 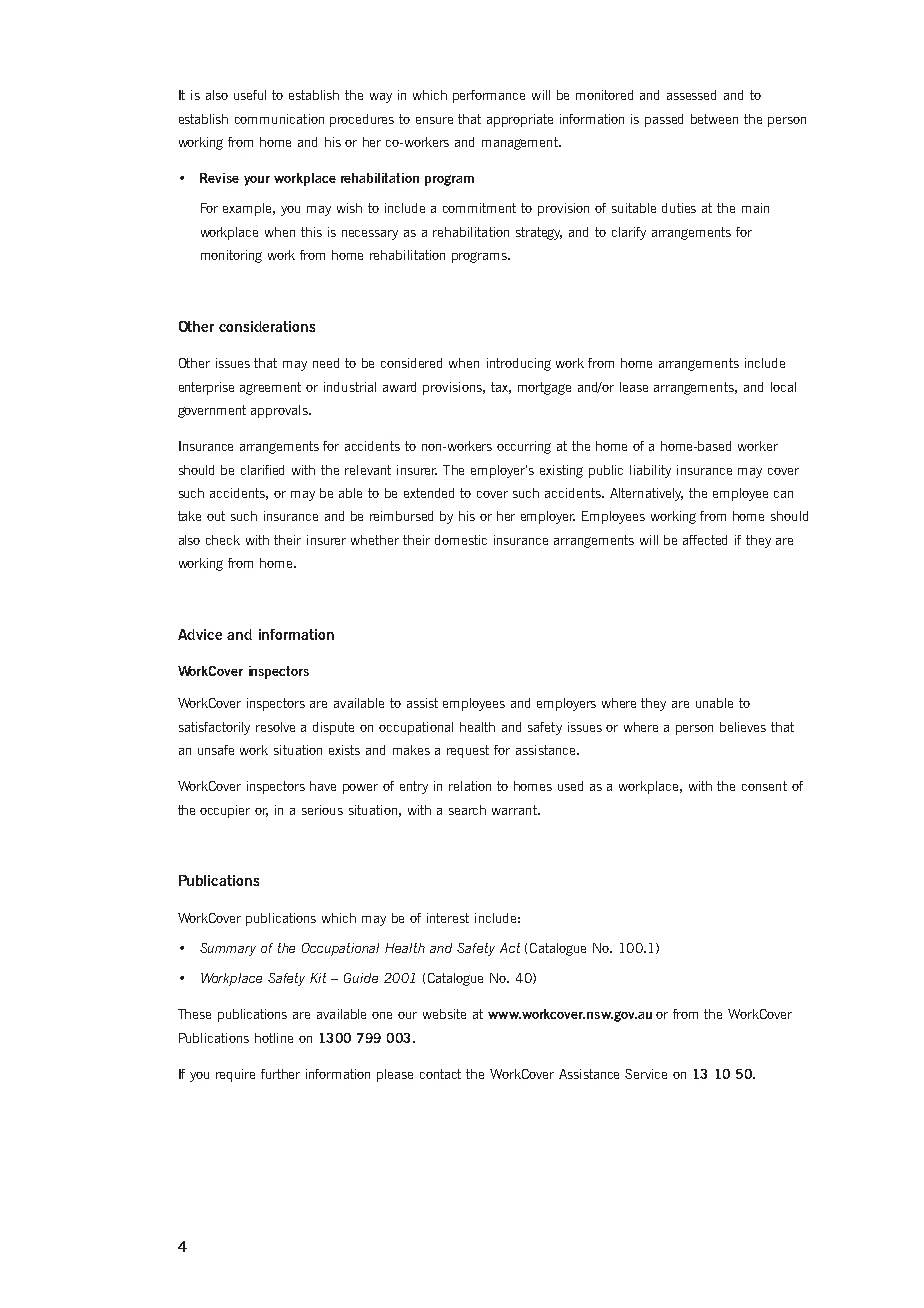 What do you see at coordinates (440, 1074) in the screenshot?
I see `contact` at bounding box center [440, 1074].
